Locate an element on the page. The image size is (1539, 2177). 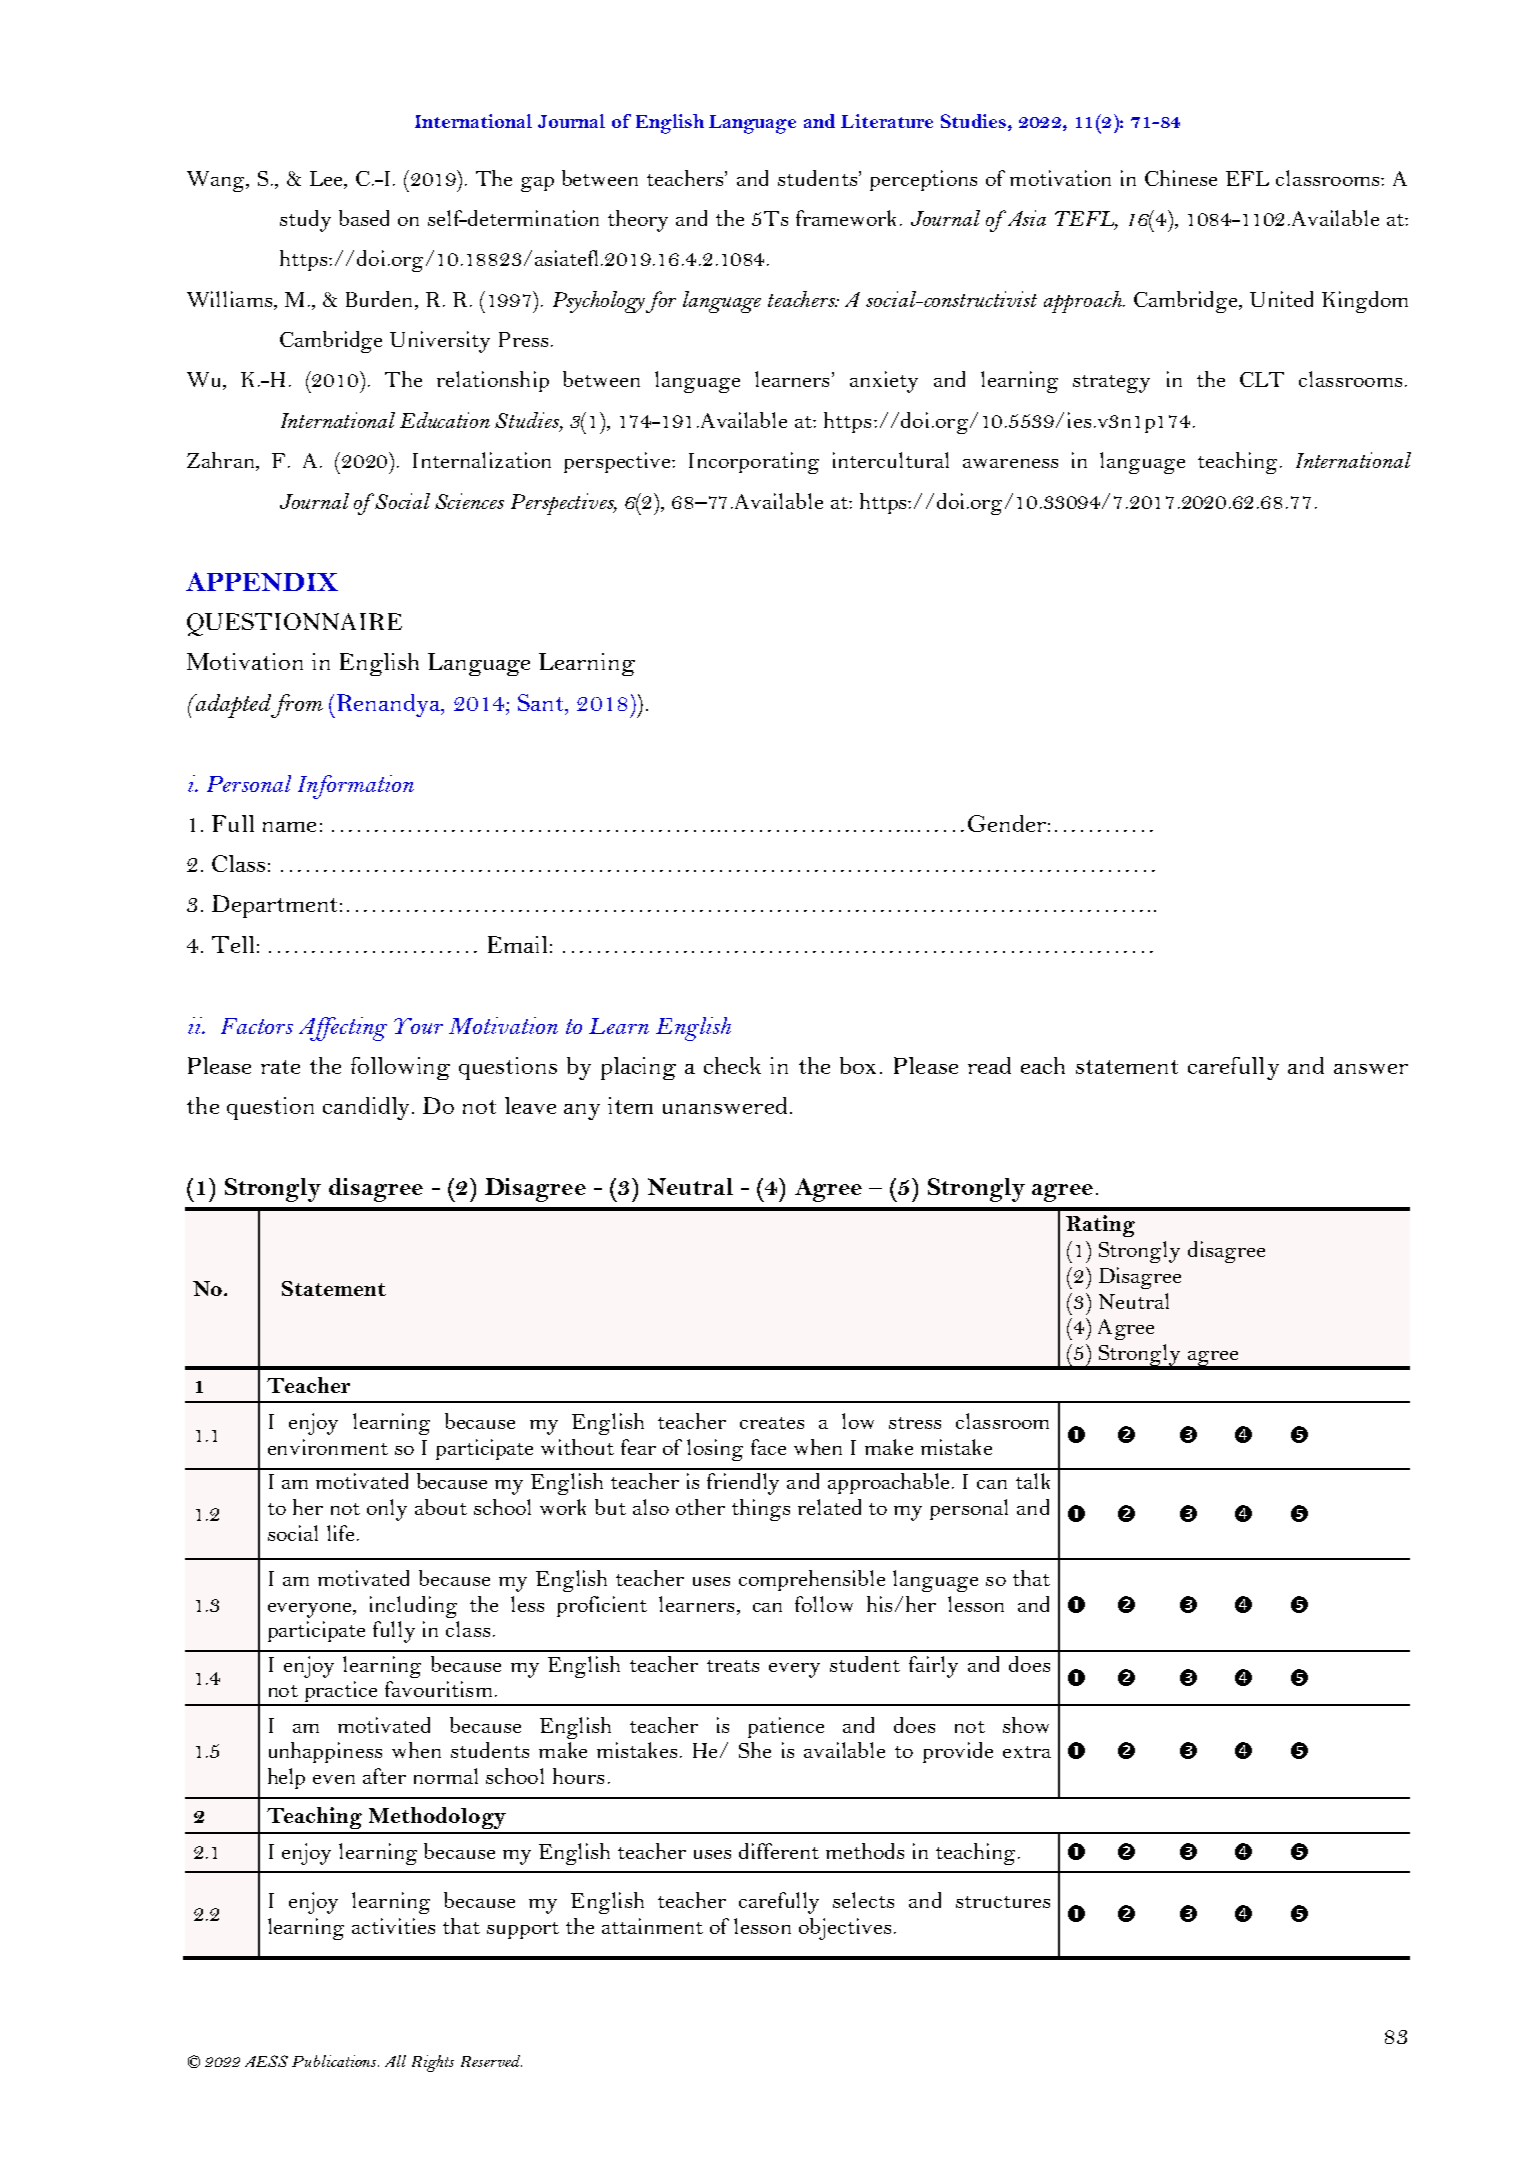
talk is located at coordinates (1033, 1481).
